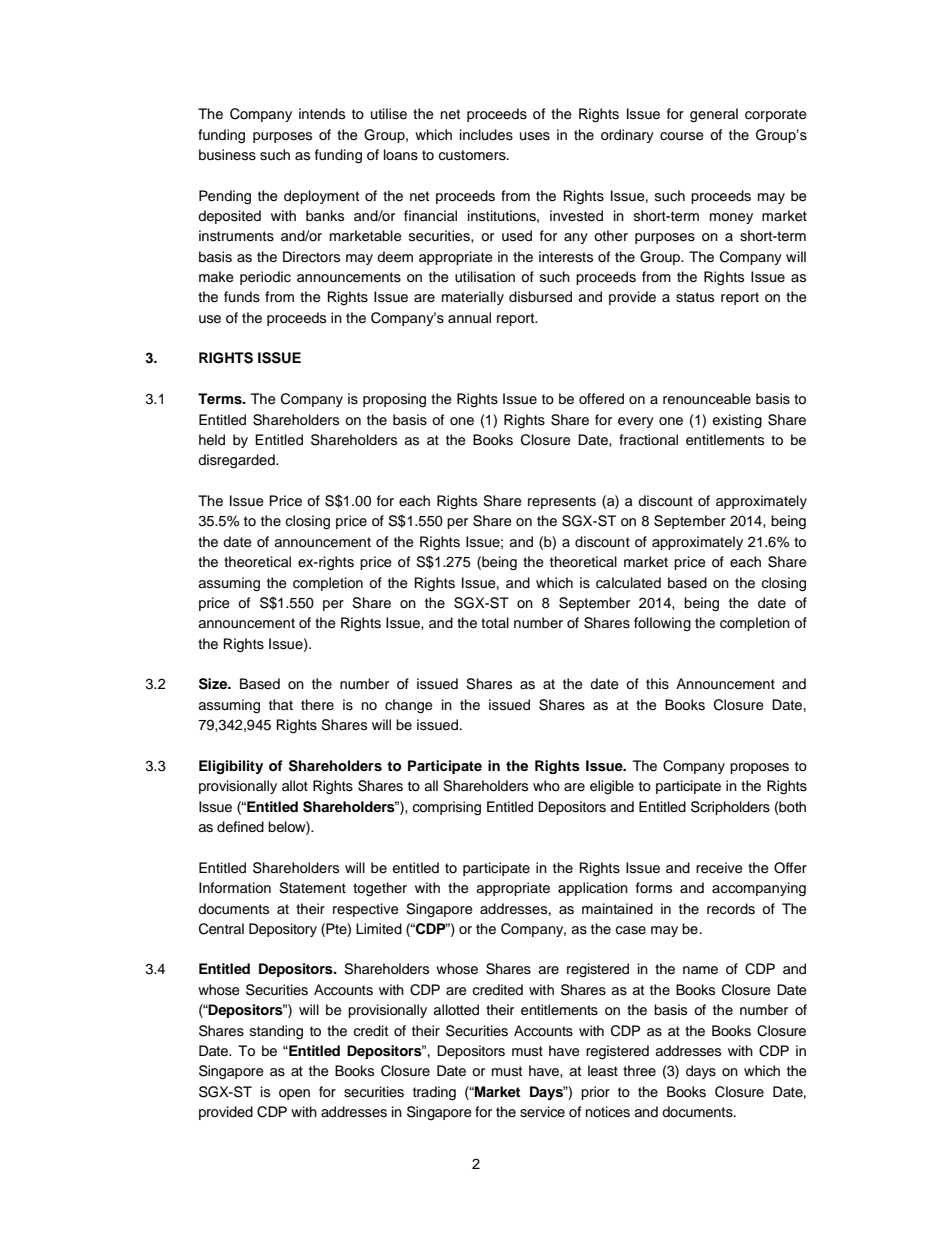  What do you see at coordinates (639, 1070) in the image?
I see `three` at bounding box center [639, 1070].
